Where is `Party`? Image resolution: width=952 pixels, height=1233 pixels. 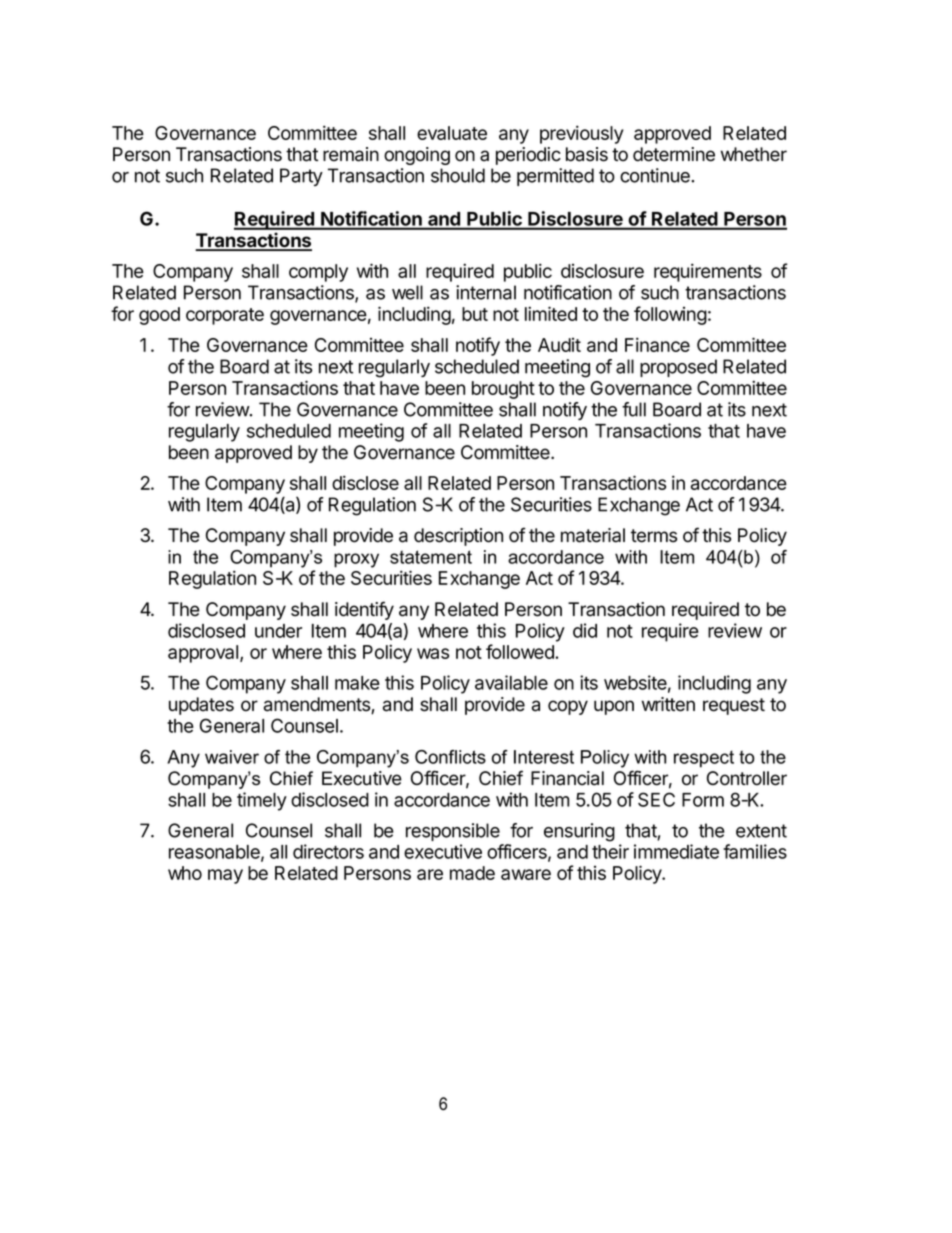
Party is located at coordinates (301, 177).
